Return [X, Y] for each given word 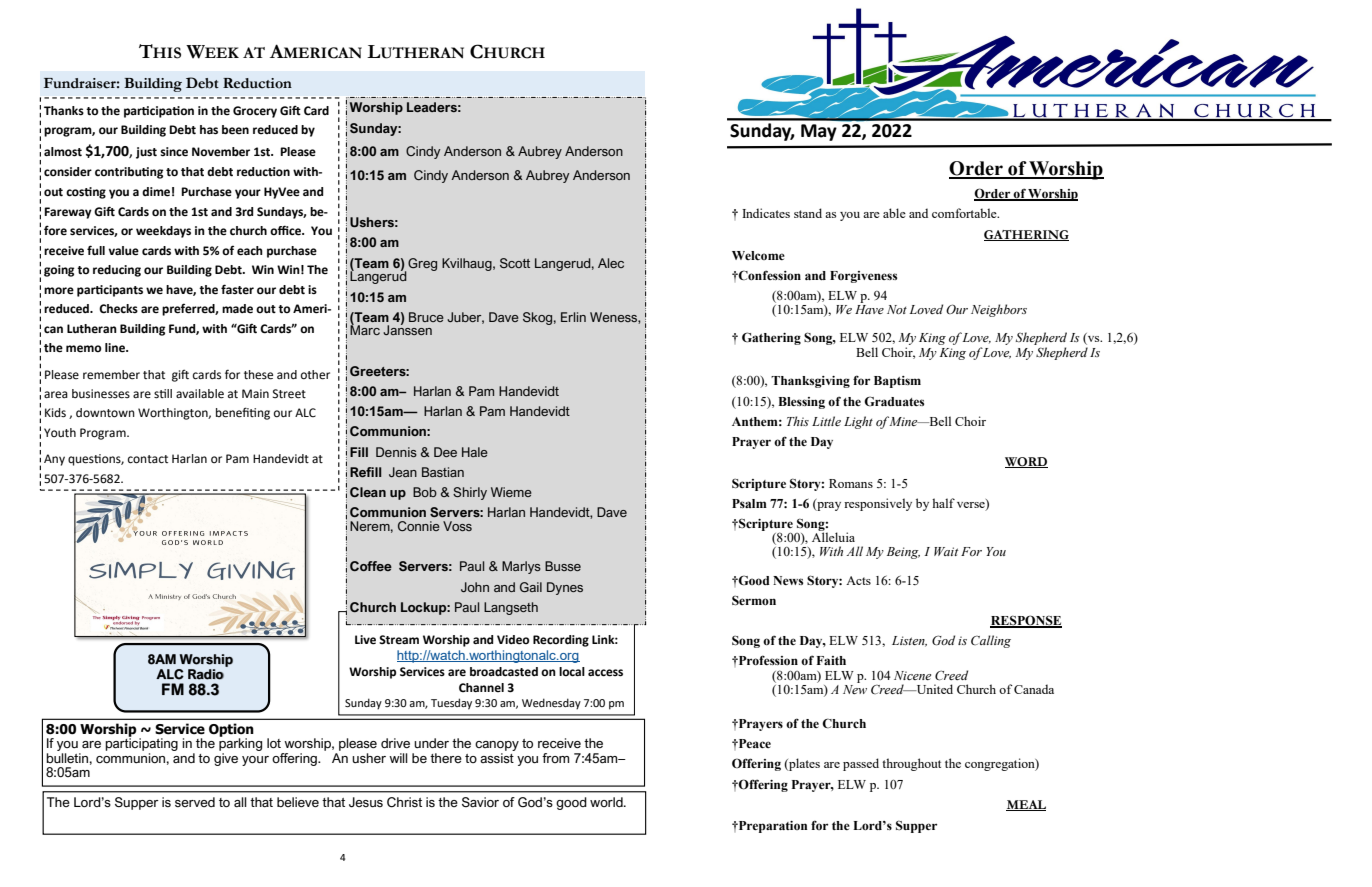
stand [808, 213]
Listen [909, 641]
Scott [515, 263]
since [174, 152]
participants [110, 291]
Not [897, 309]
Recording [561, 641]
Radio [207, 673]
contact [148, 459]
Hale [475, 452]
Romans [851, 483]
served [195, 802]
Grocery [255, 112]
